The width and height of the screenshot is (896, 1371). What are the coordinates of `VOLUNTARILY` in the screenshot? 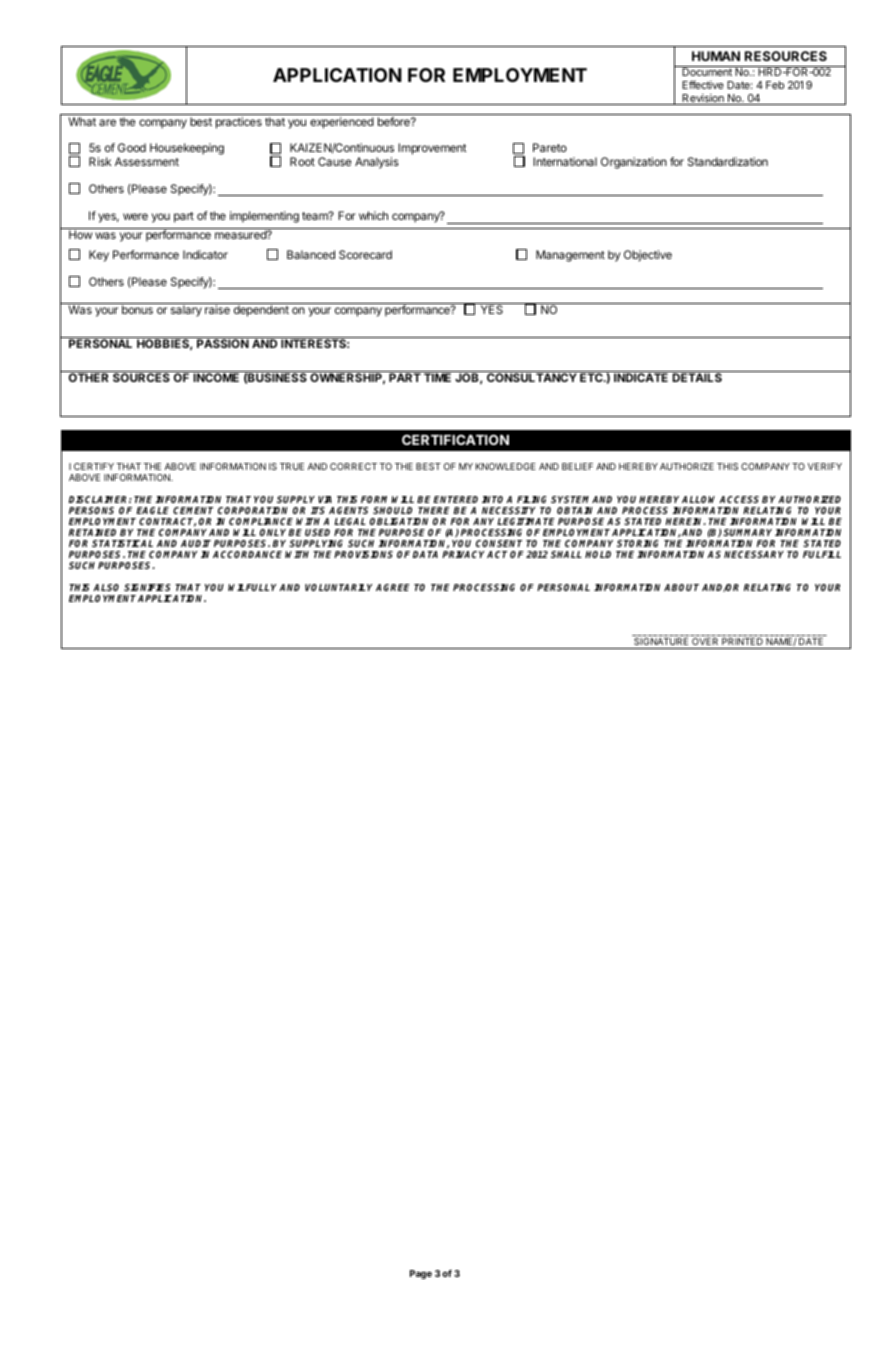 It's located at (339, 587).
